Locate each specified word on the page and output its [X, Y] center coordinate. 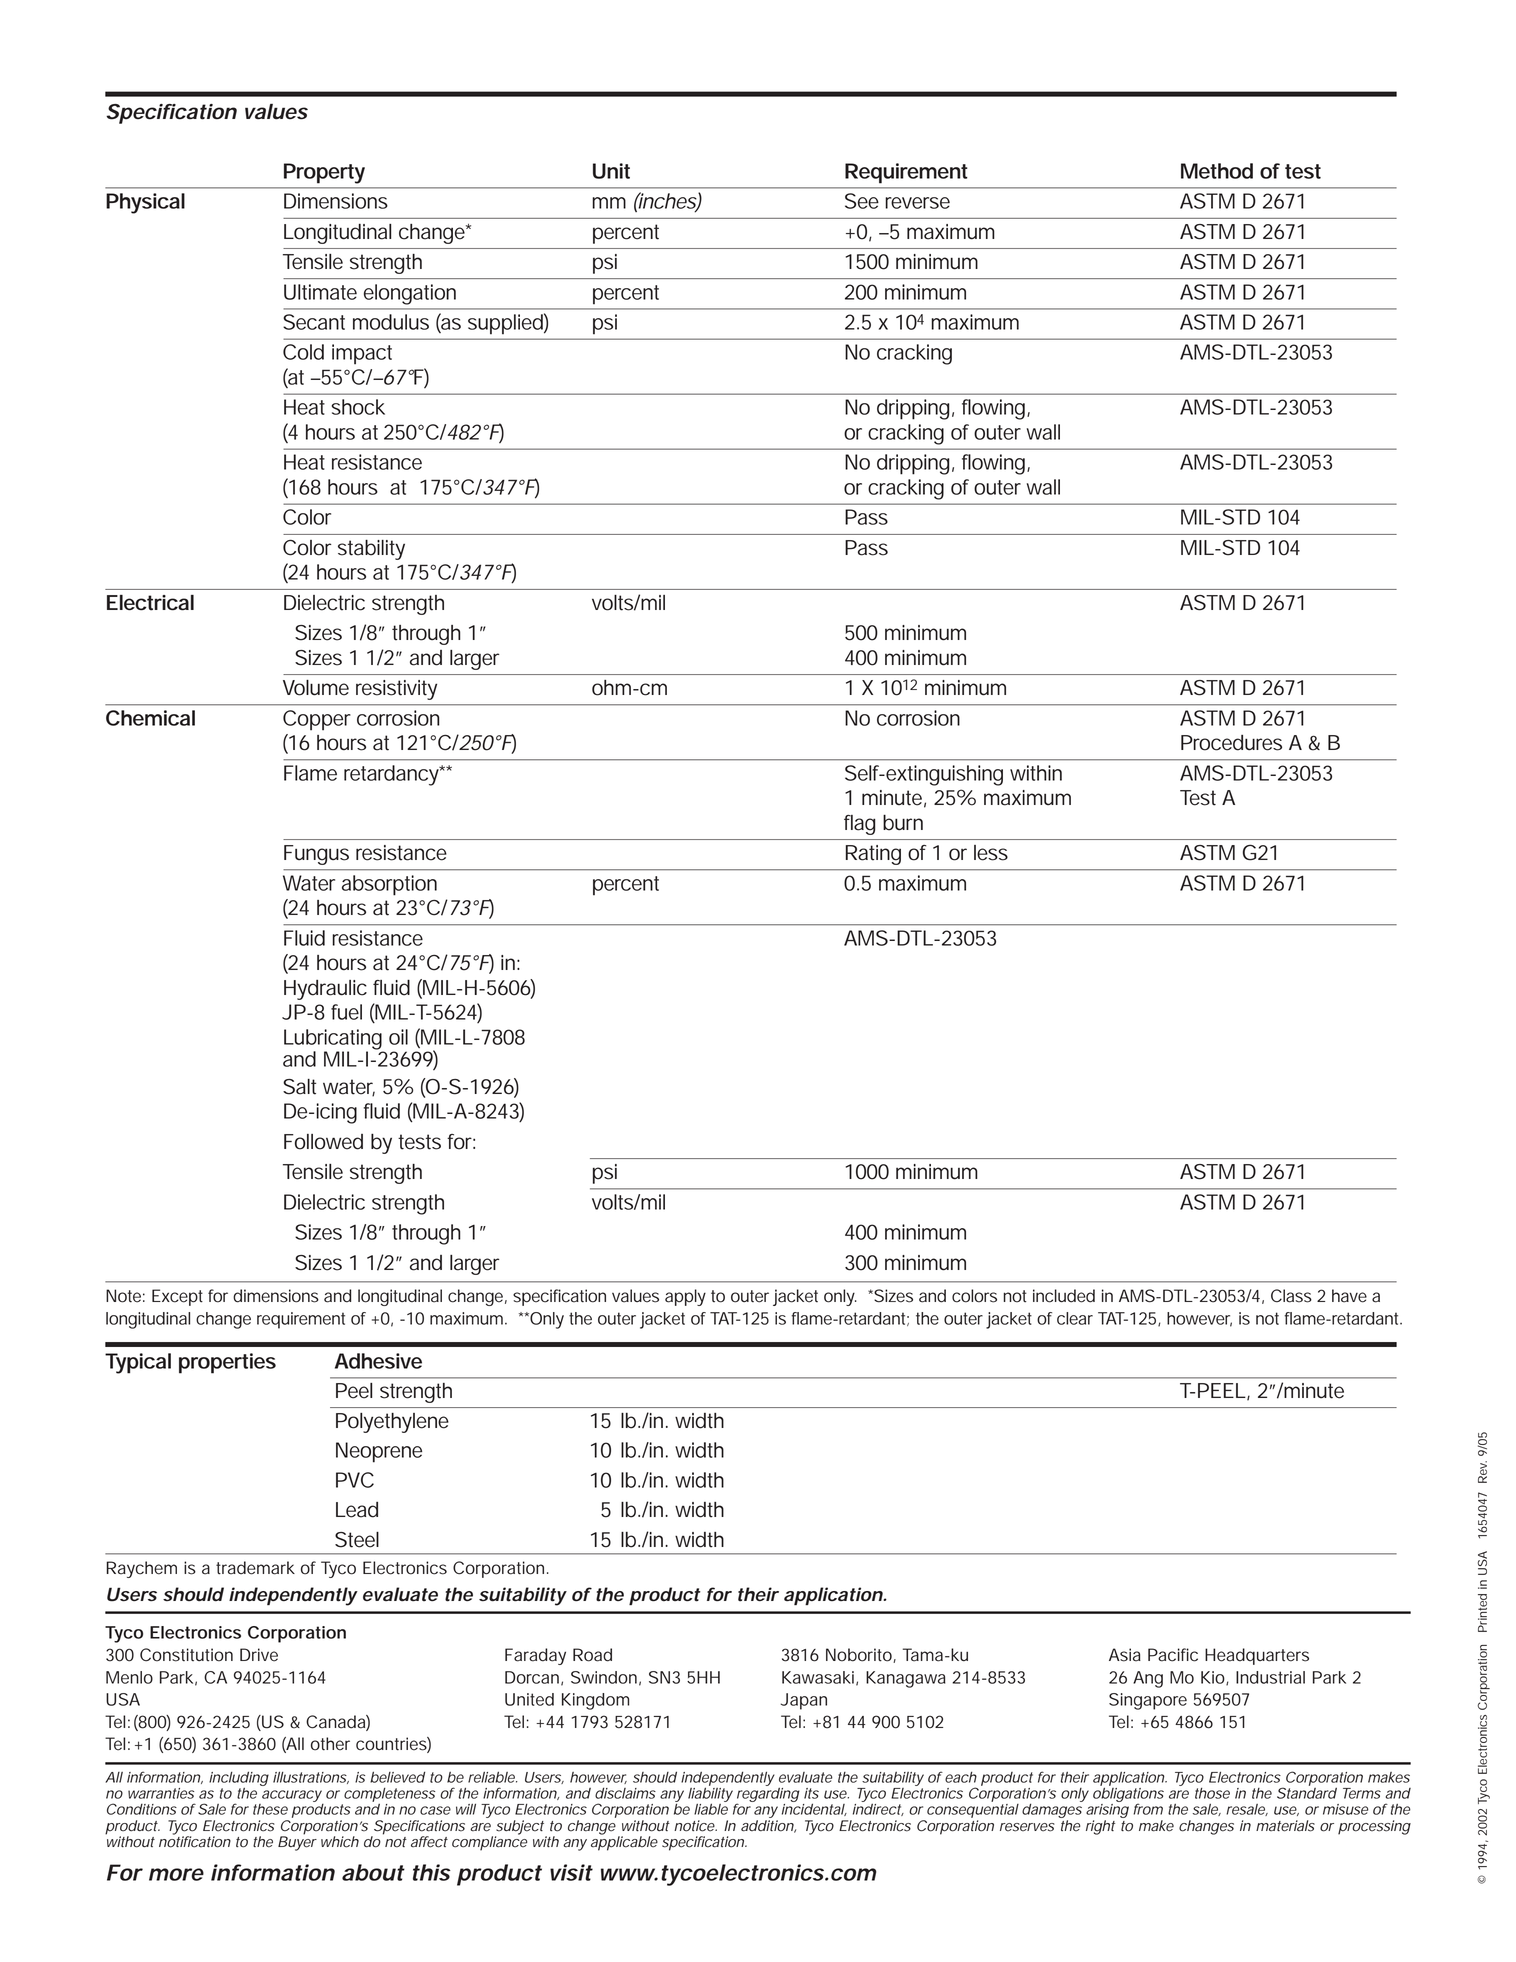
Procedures [1231, 743]
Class [1291, 1296]
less [991, 853]
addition [768, 1826]
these [270, 1809]
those [1212, 1793]
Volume [316, 688]
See [862, 201]
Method [1217, 171]
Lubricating [334, 1040]
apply [685, 1297]
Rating [873, 855]
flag [859, 825]
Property [324, 173]
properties [227, 1363]
